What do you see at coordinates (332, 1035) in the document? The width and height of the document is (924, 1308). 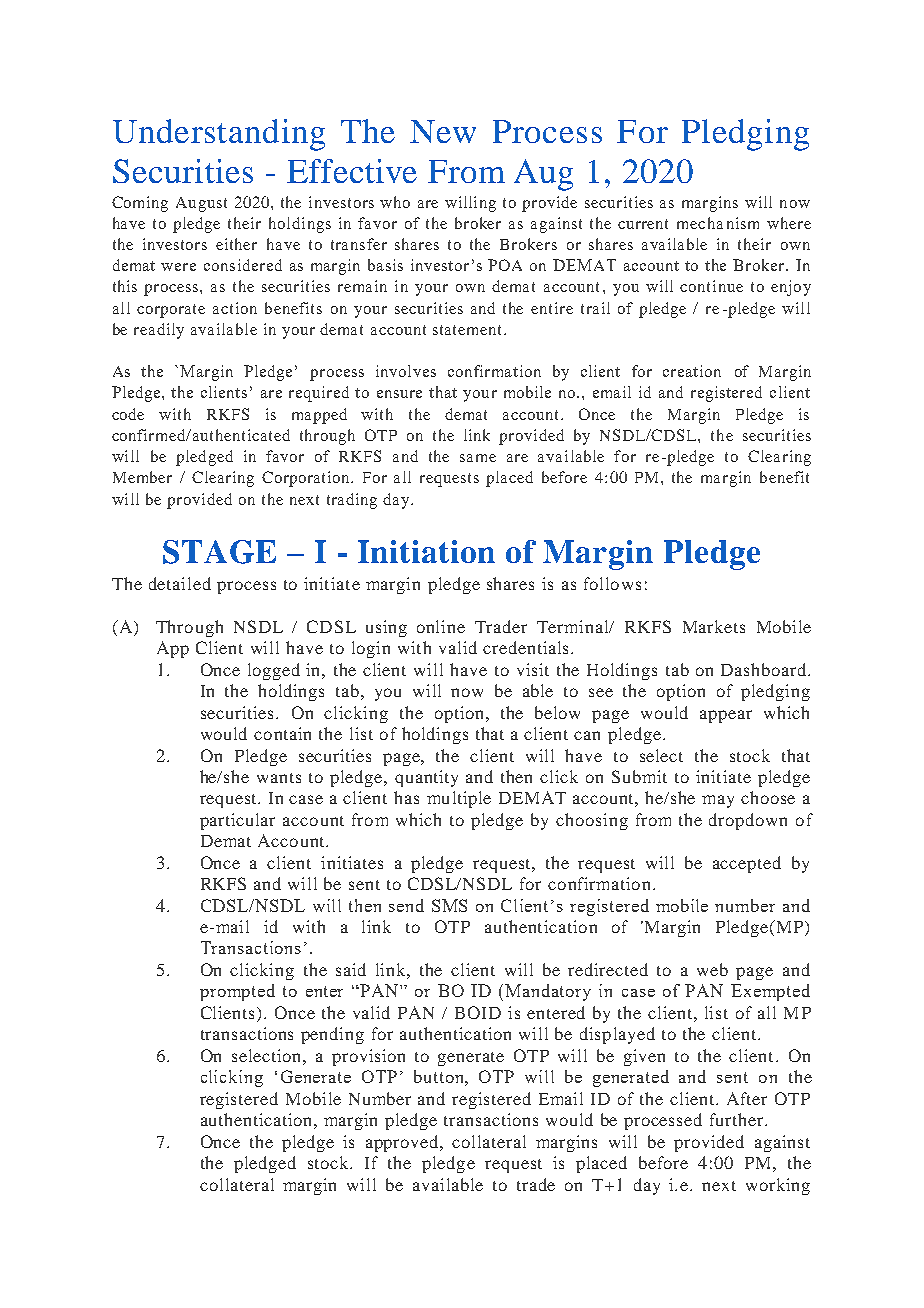 I see `pending` at bounding box center [332, 1035].
